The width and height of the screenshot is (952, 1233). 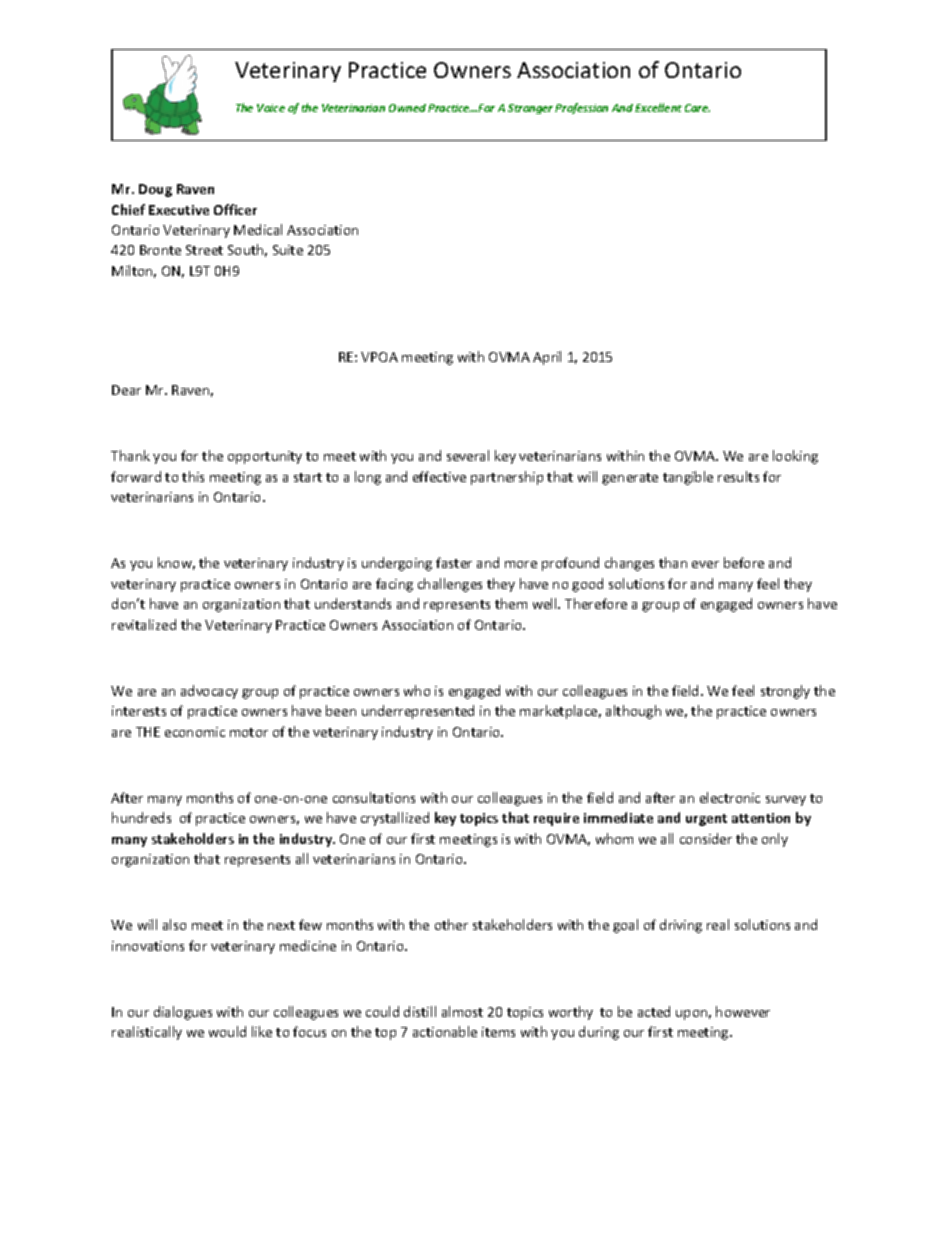 What do you see at coordinates (439, 476) in the screenshot?
I see `effective` at bounding box center [439, 476].
